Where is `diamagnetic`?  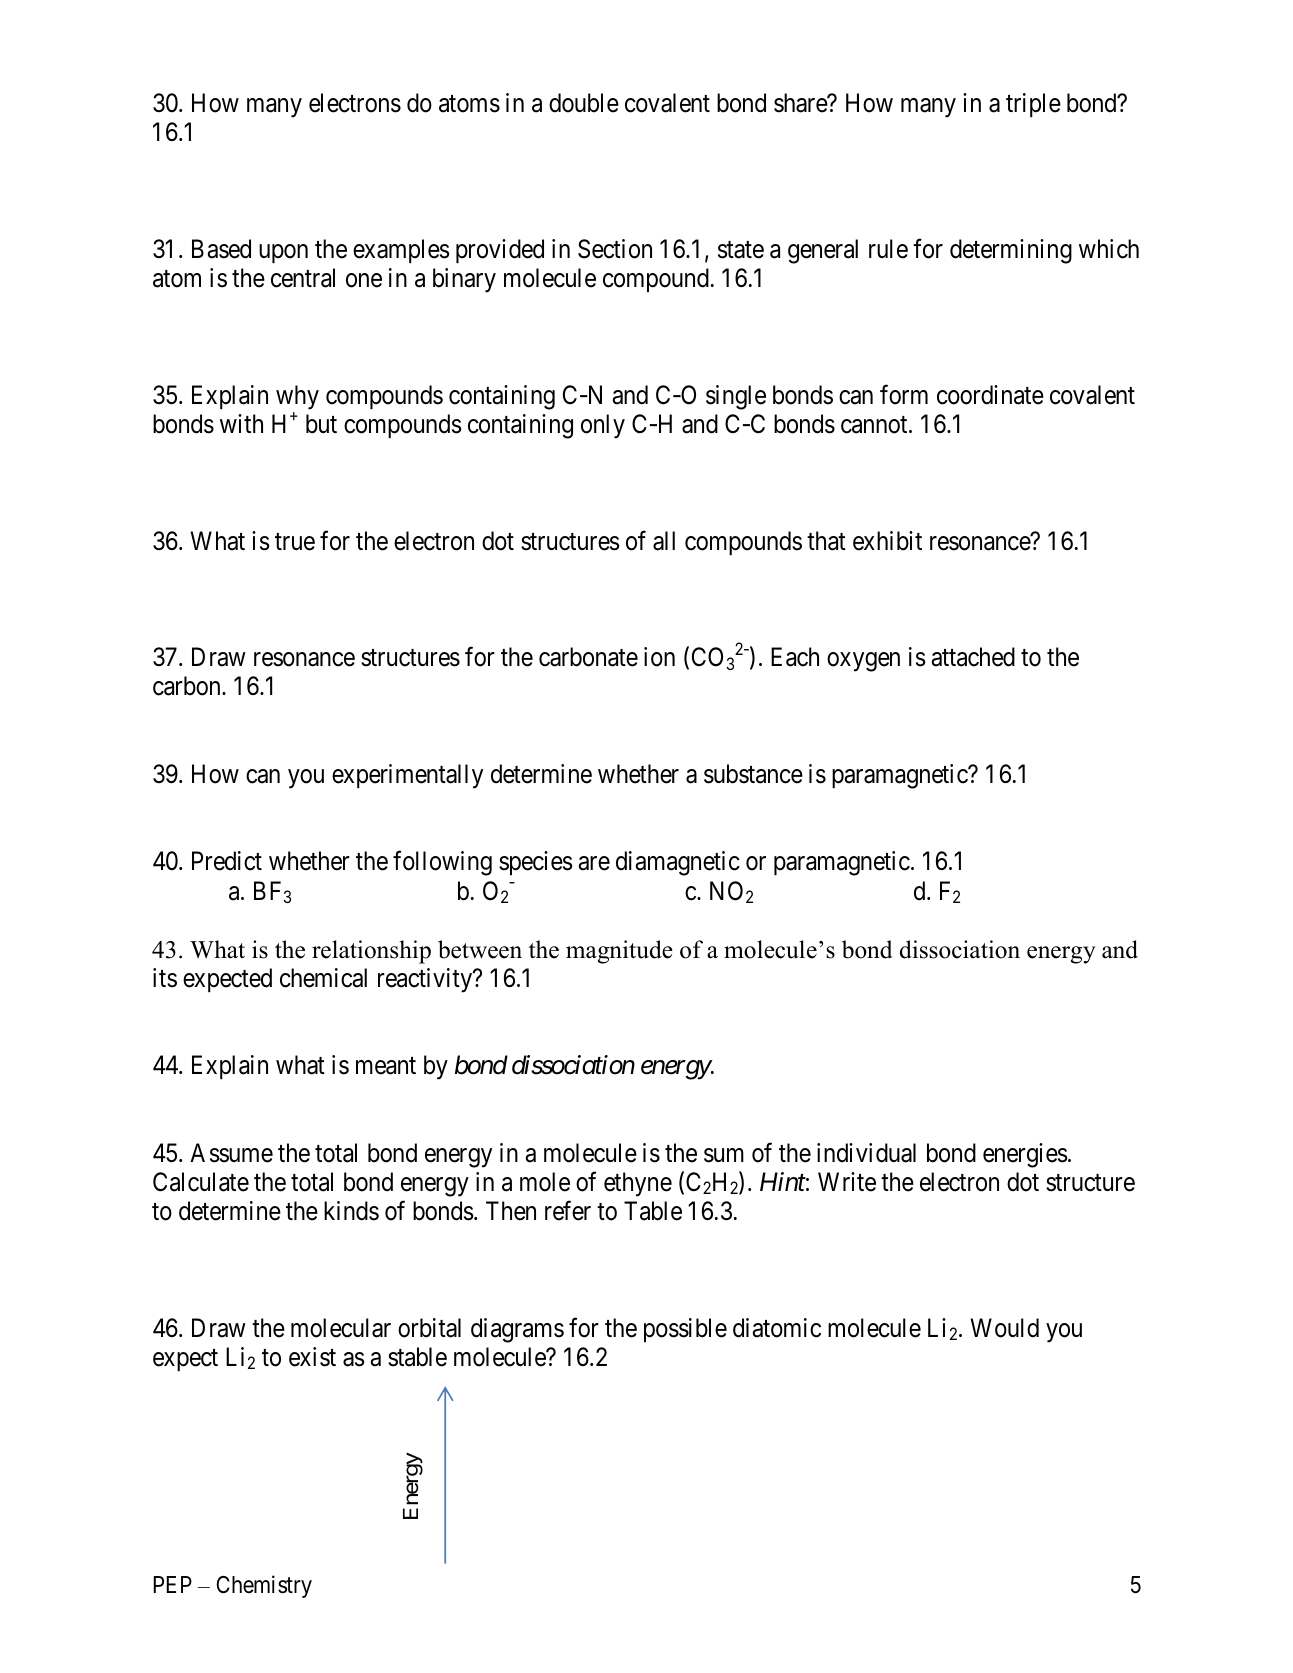 diamagnetic is located at coordinates (678, 863).
